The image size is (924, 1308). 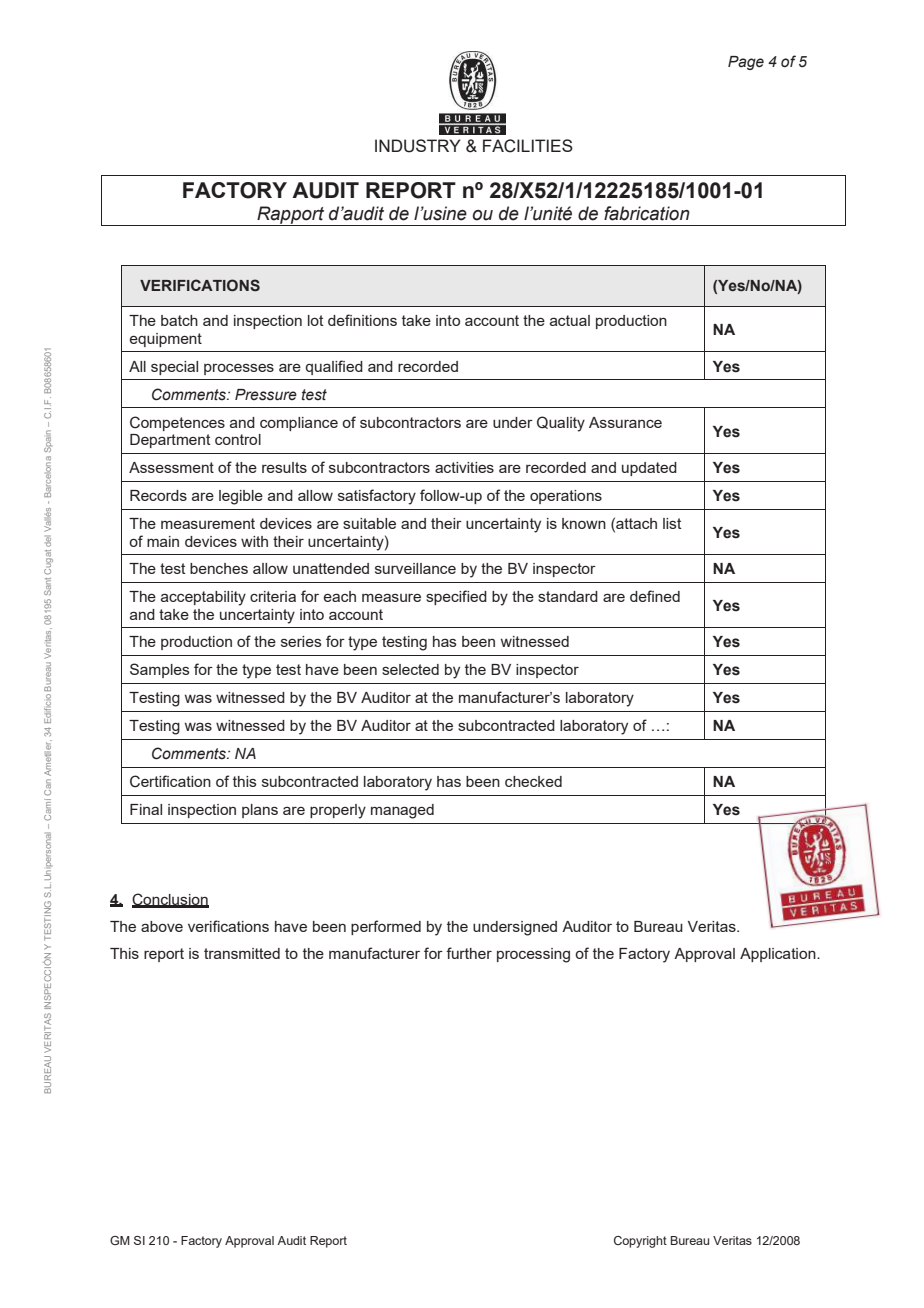 I want to click on defined, so click(x=655, y=596).
